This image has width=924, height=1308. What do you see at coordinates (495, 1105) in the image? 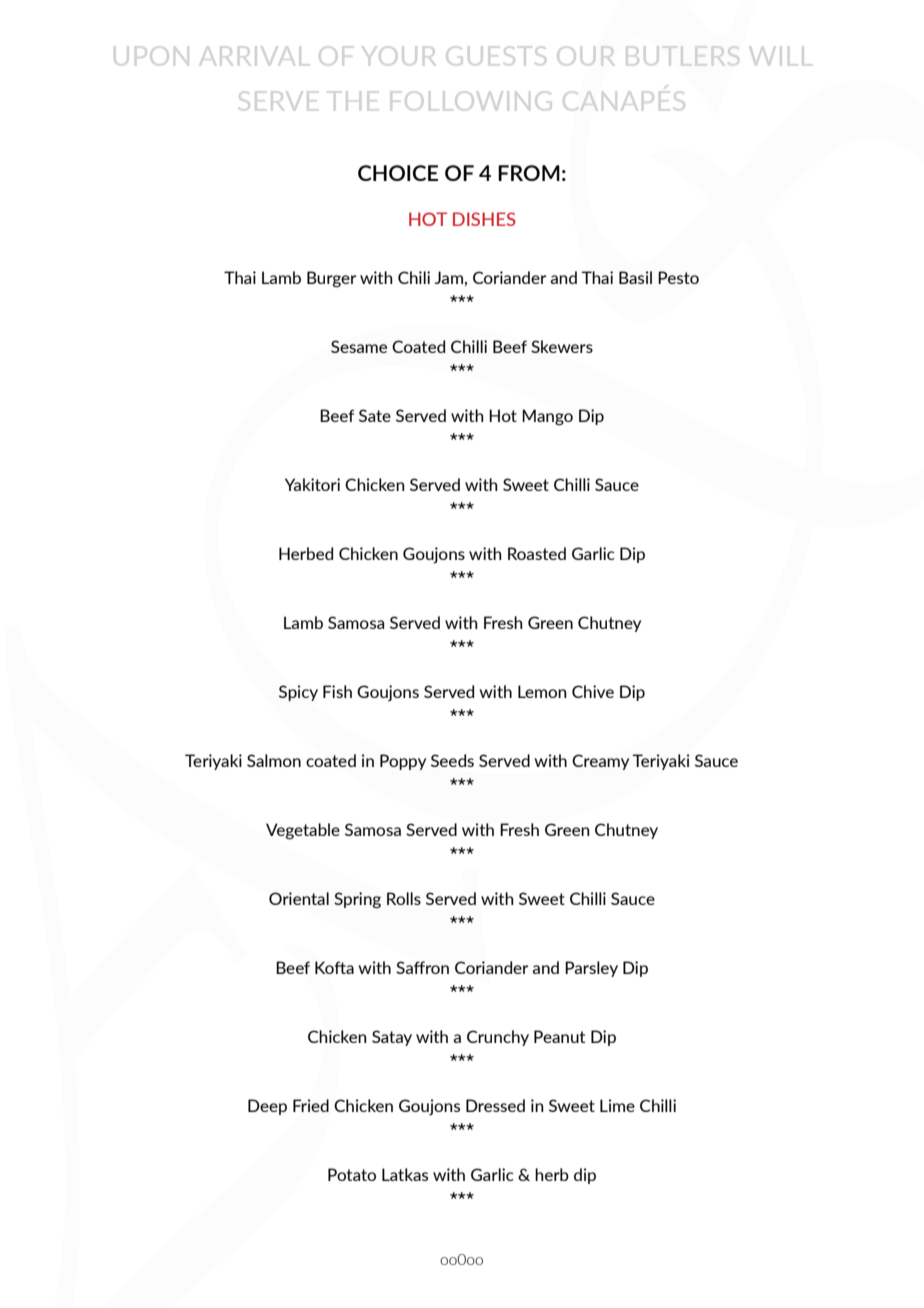
I see `Dressed` at bounding box center [495, 1105].
